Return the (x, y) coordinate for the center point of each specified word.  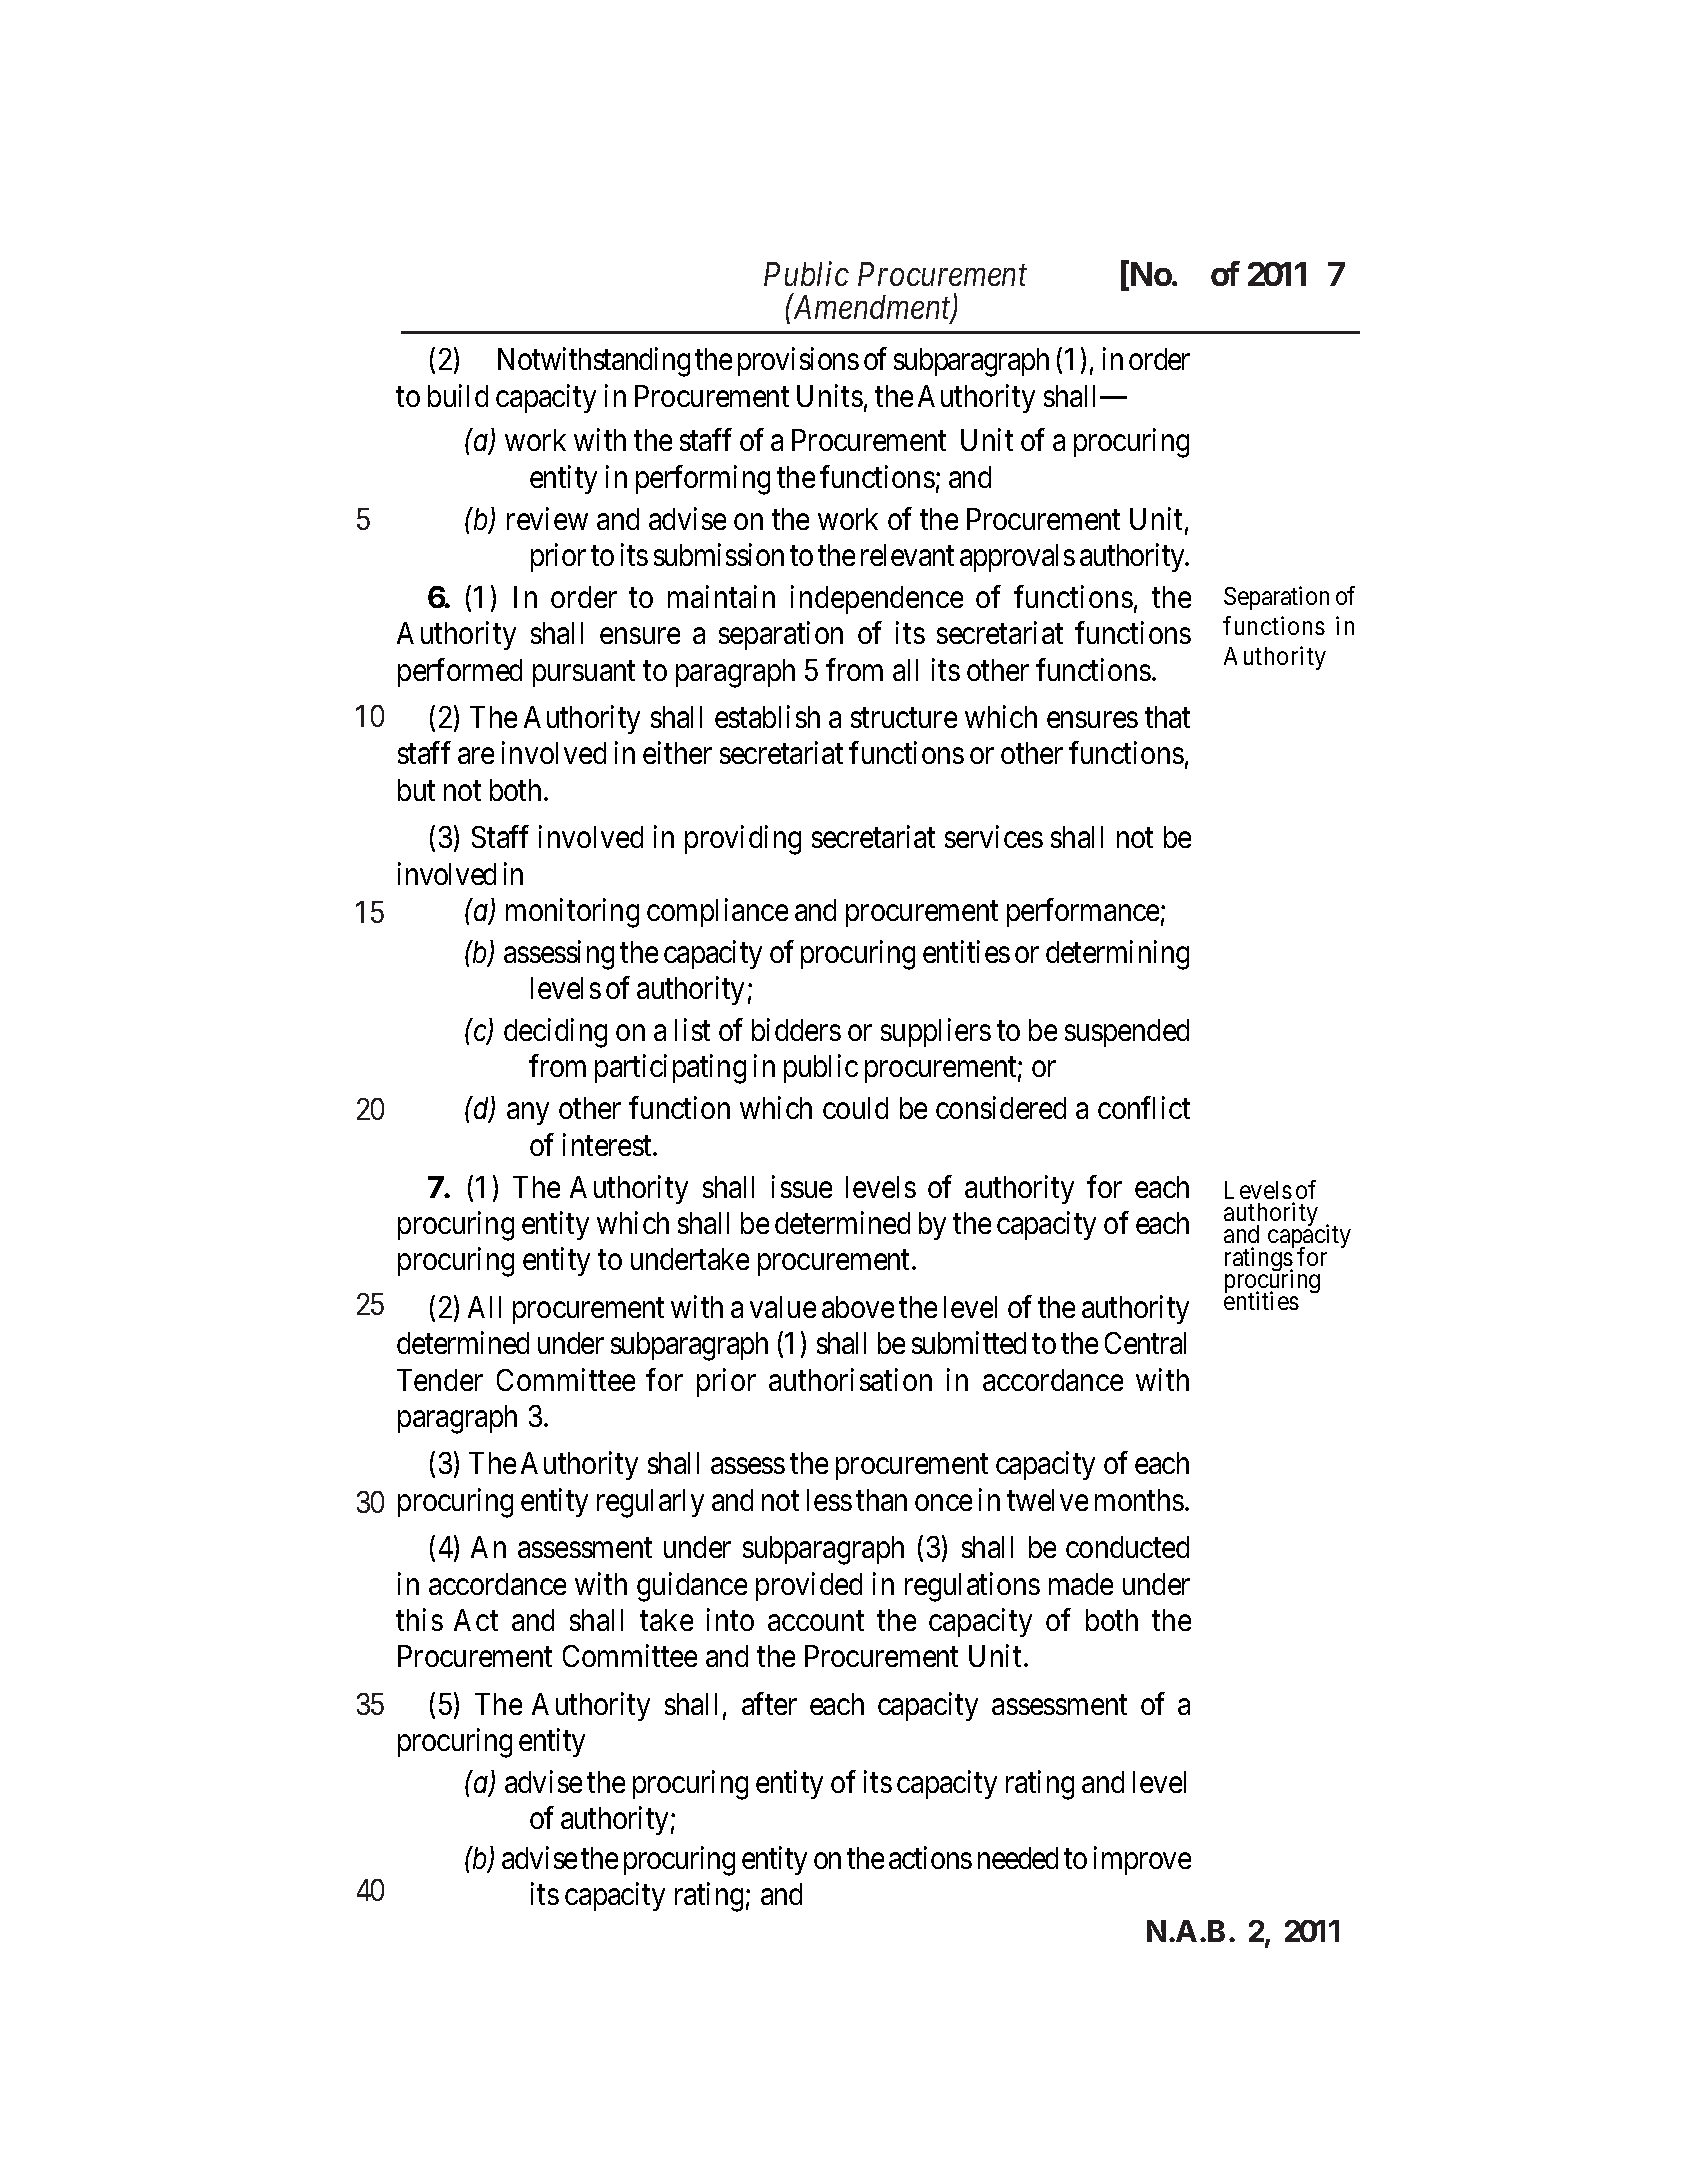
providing (743, 840)
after (769, 1703)
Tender (440, 1380)
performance (1083, 912)
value (783, 1307)
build (458, 395)
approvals (1017, 558)
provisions (798, 362)
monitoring (572, 913)
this (419, 1619)
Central (1145, 1343)
